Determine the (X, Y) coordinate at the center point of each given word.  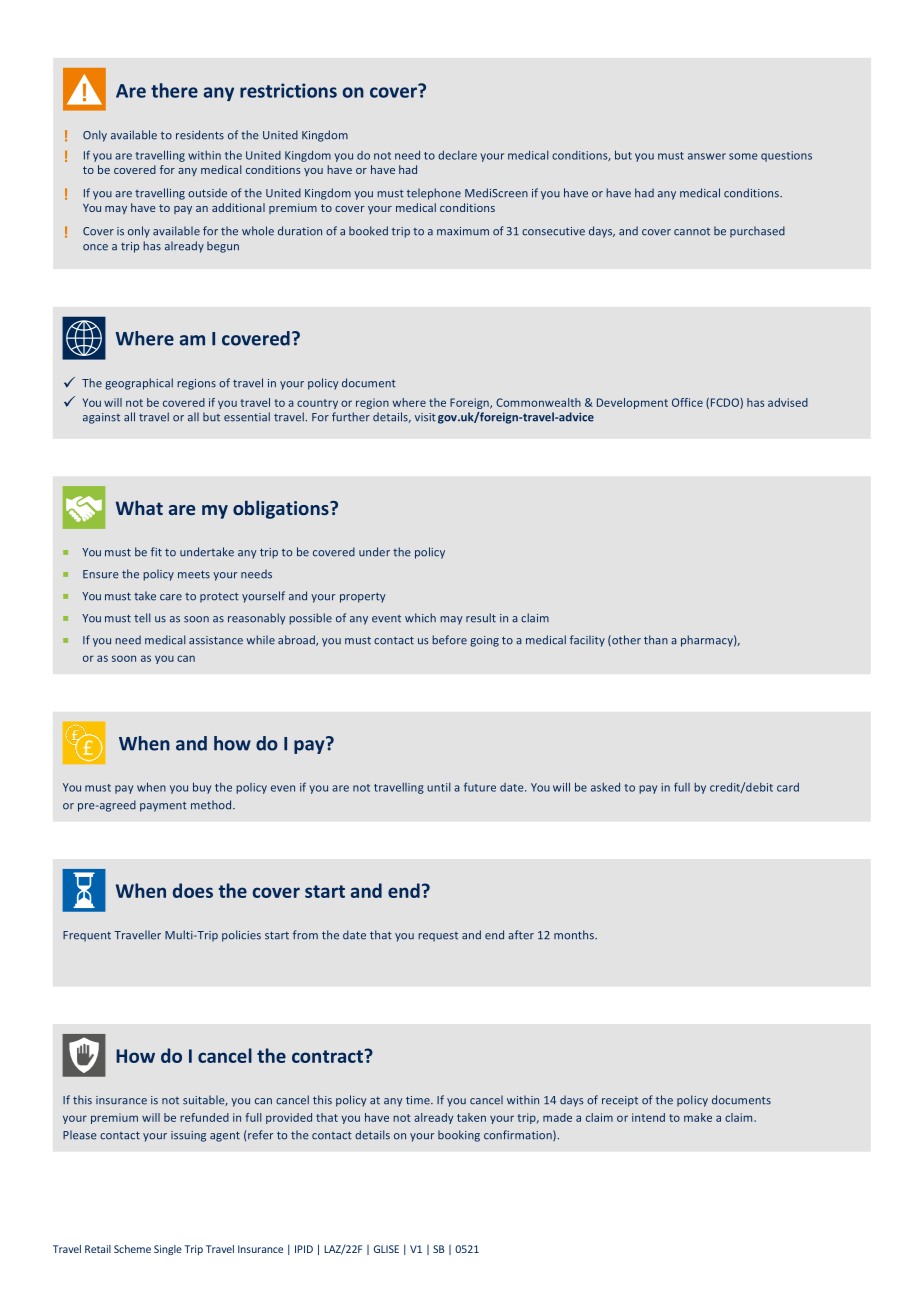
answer (707, 156)
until (439, 787)
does (193, 890)
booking (459, 1136)
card (788, 787)
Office (687, 402)
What (139, 507)
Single (168, 1250)
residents (200, 135)
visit (425, 417)
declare (457, 155)
